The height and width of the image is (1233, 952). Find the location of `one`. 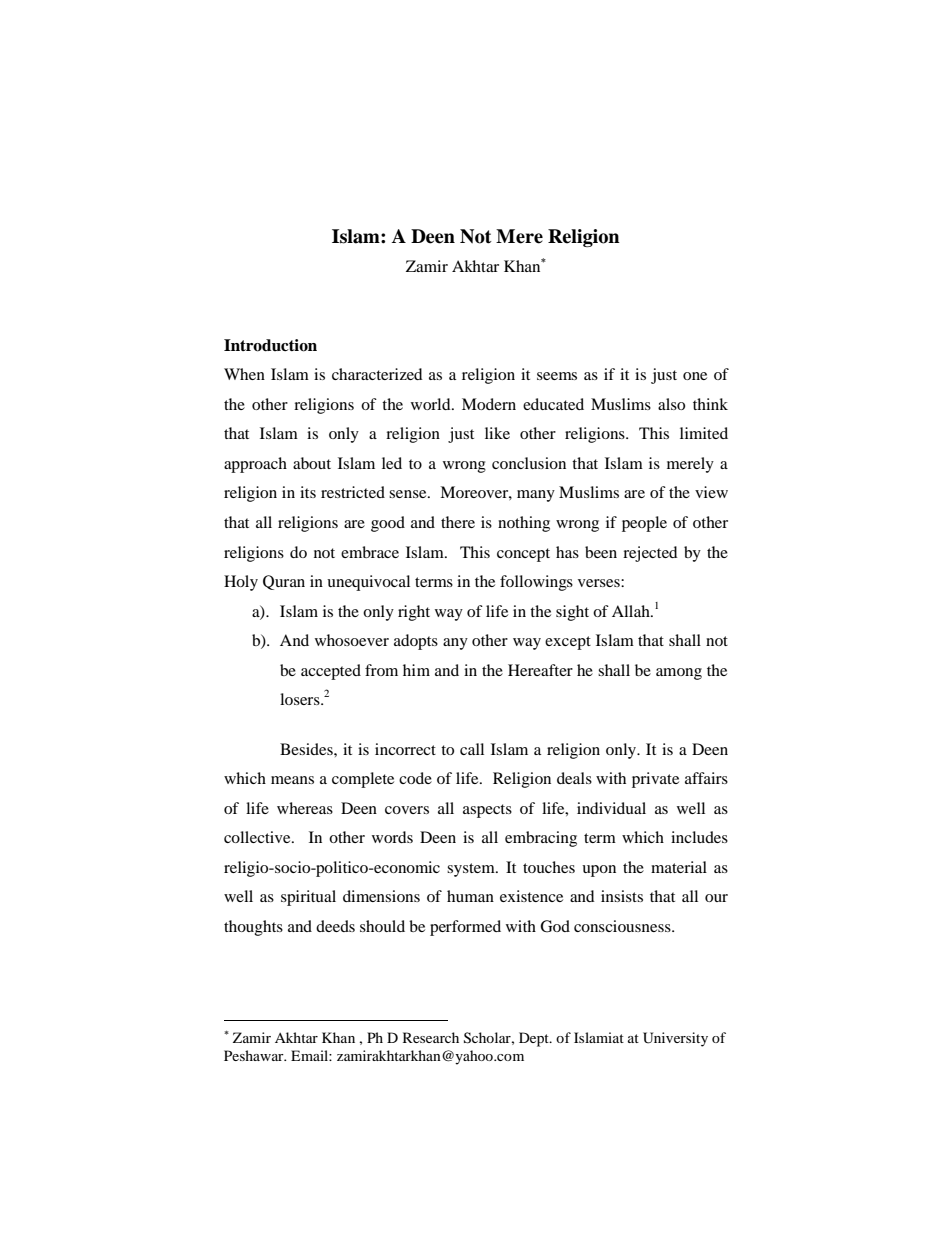

one is located at coordinates (695, 376).
